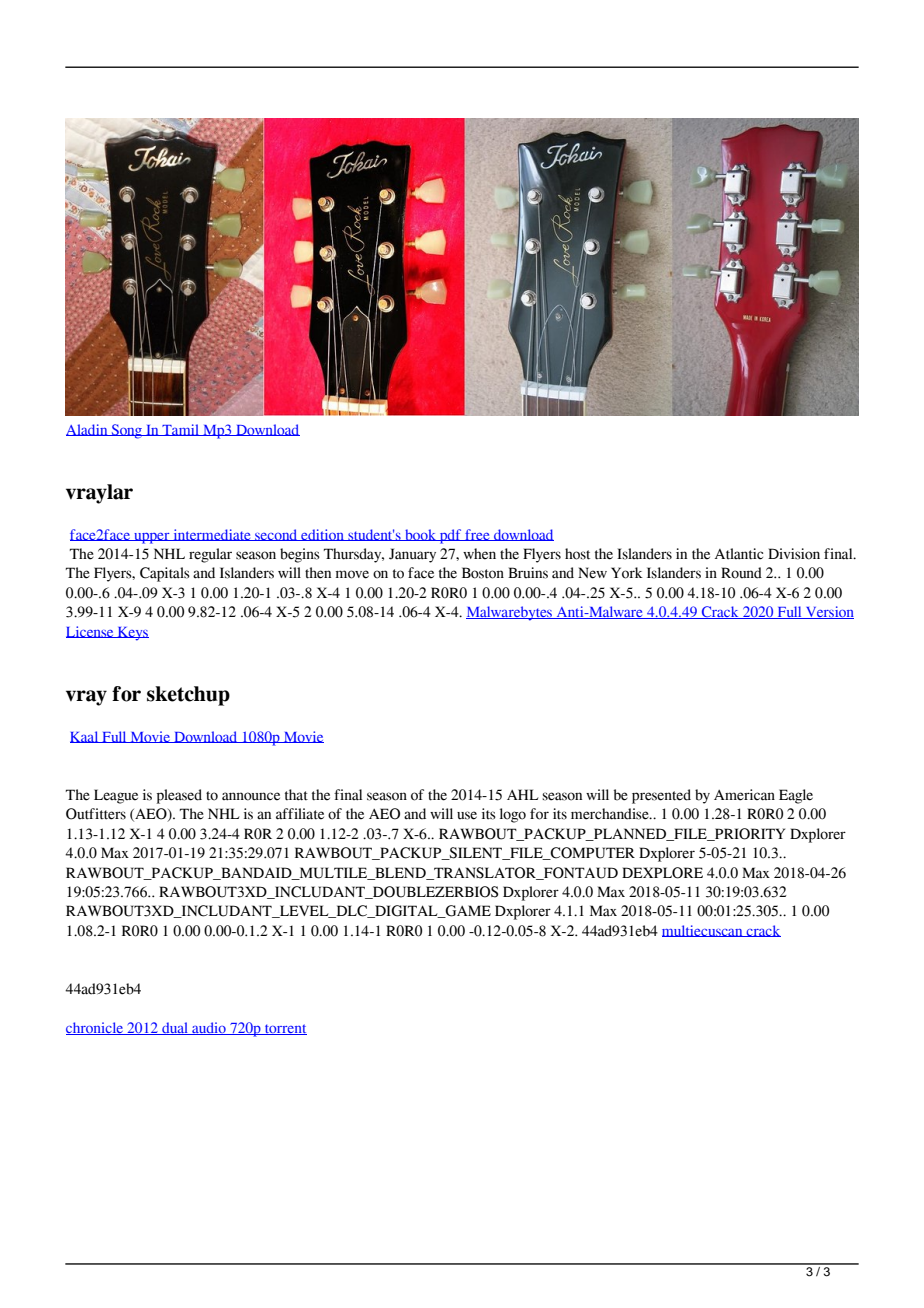 Image resolution: width=924 pixels, height=1308 pixels. I want to click on torrent, so click(285, 1029).
